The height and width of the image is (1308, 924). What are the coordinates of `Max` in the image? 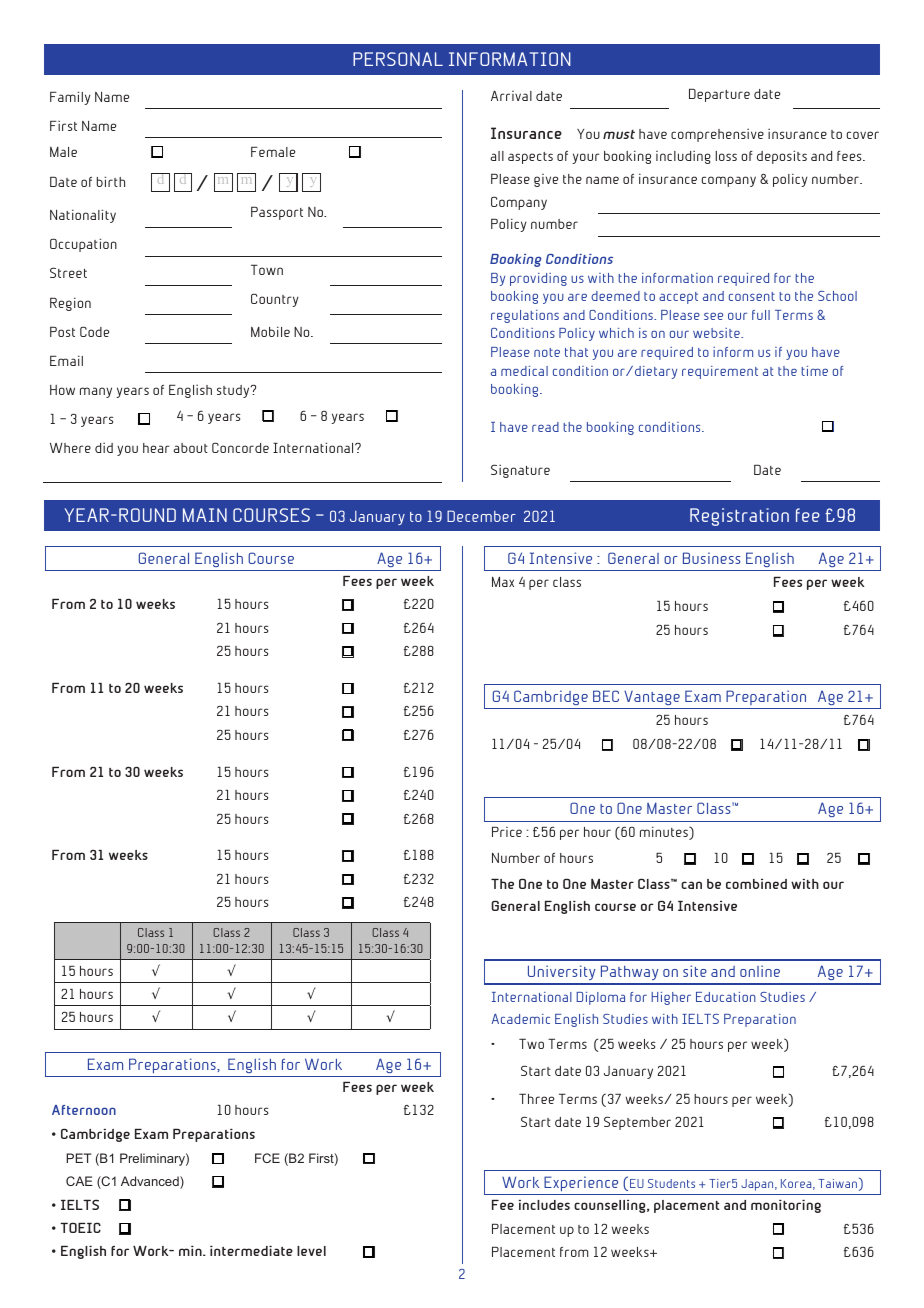 It's located at (503, 582).
